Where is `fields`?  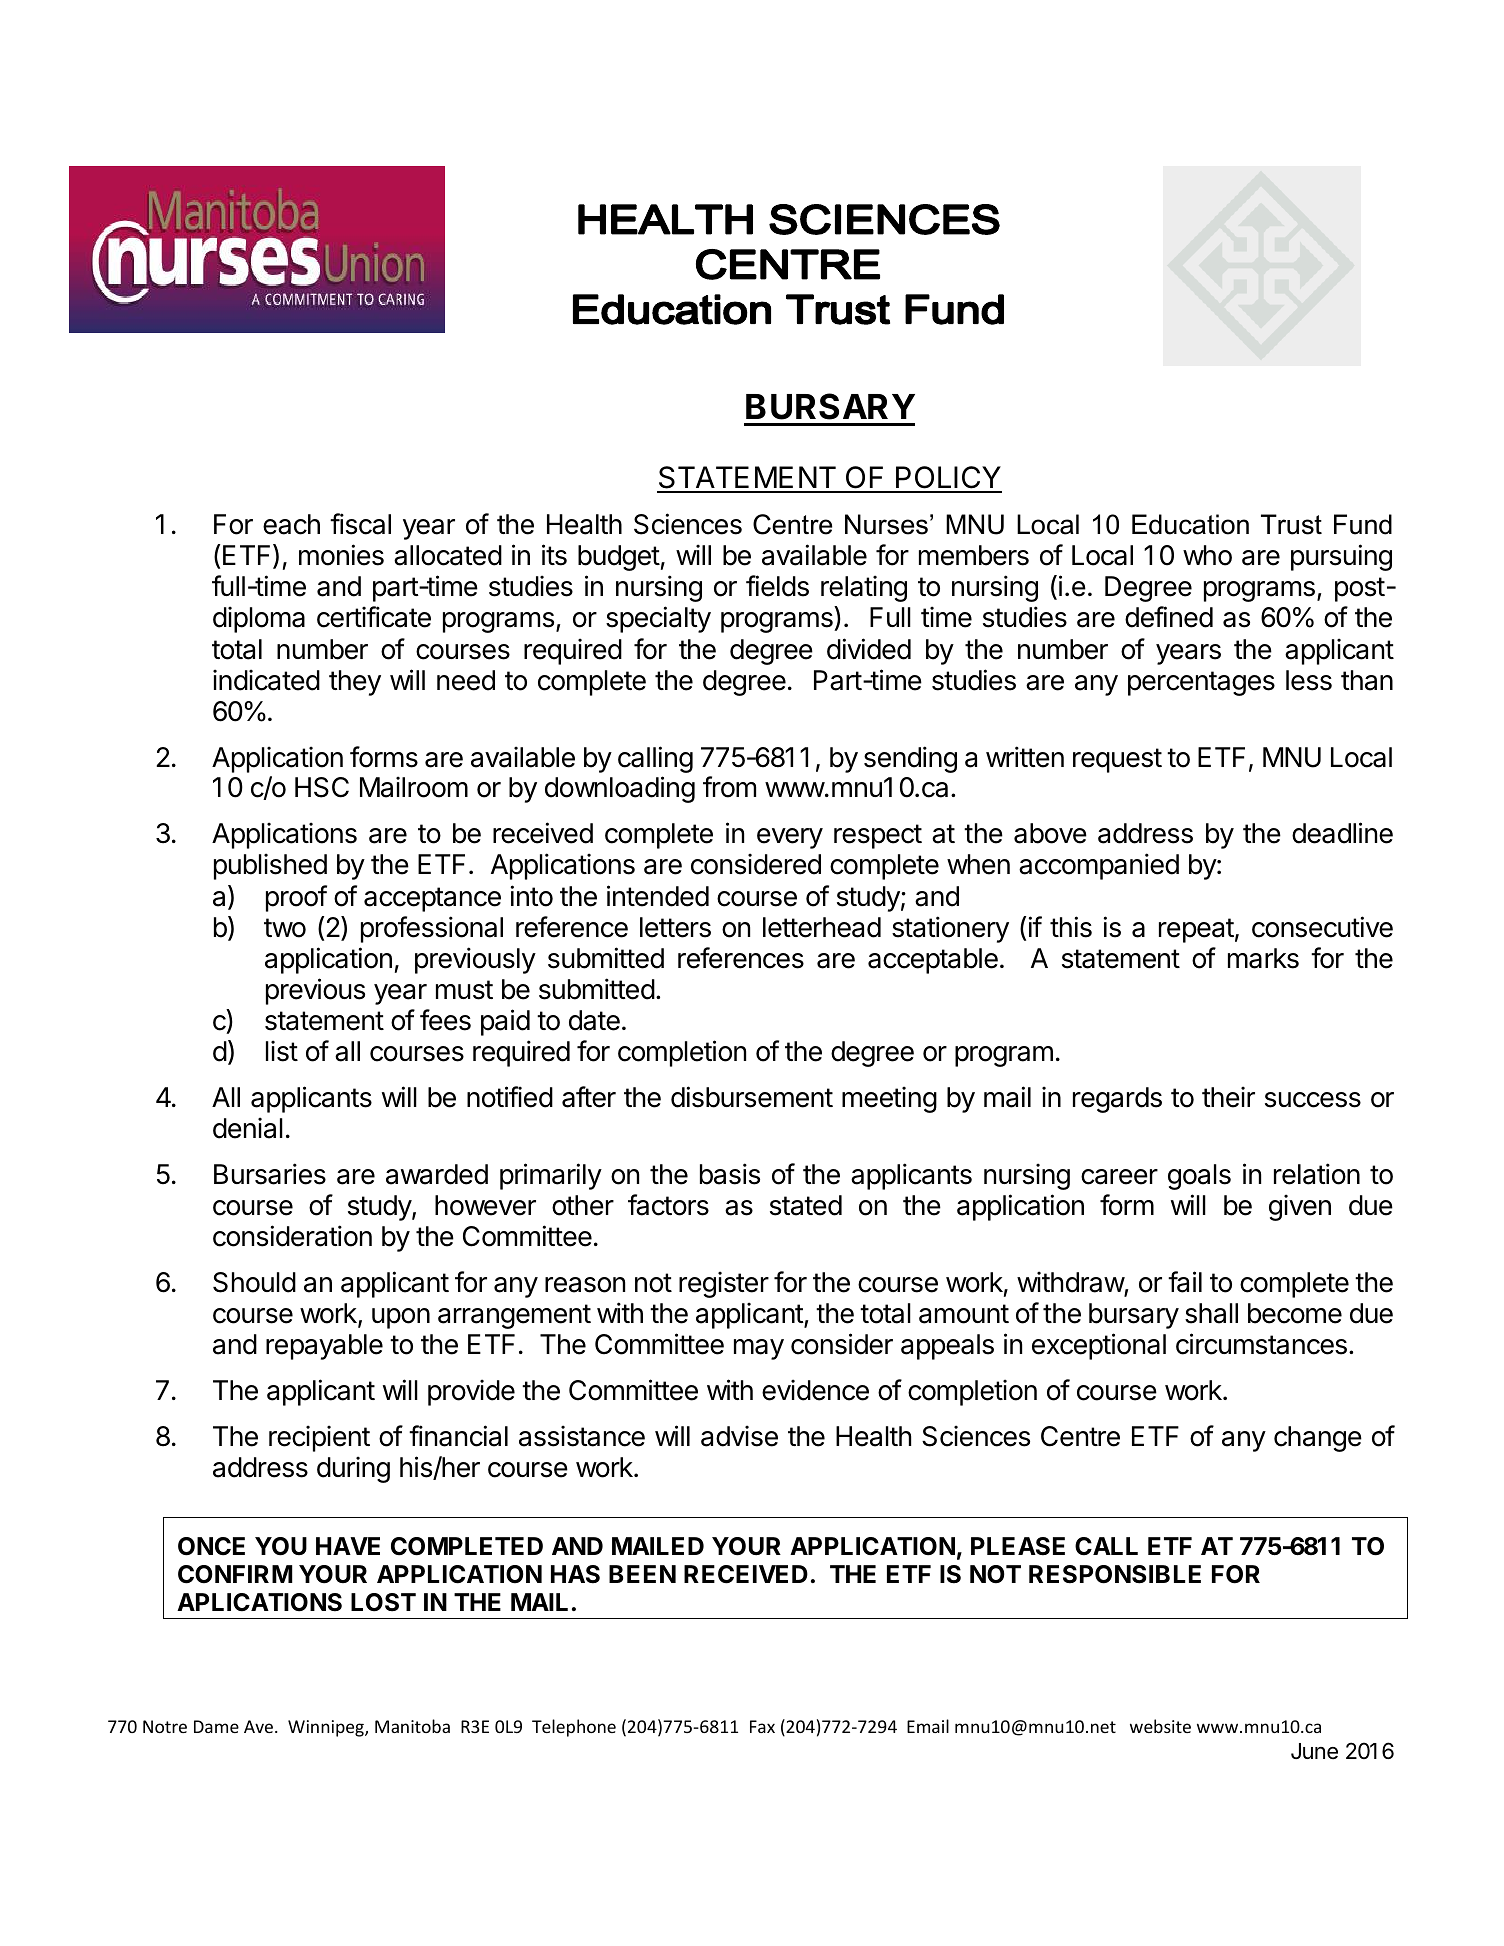
fields is located at coordinates (777, 586).
